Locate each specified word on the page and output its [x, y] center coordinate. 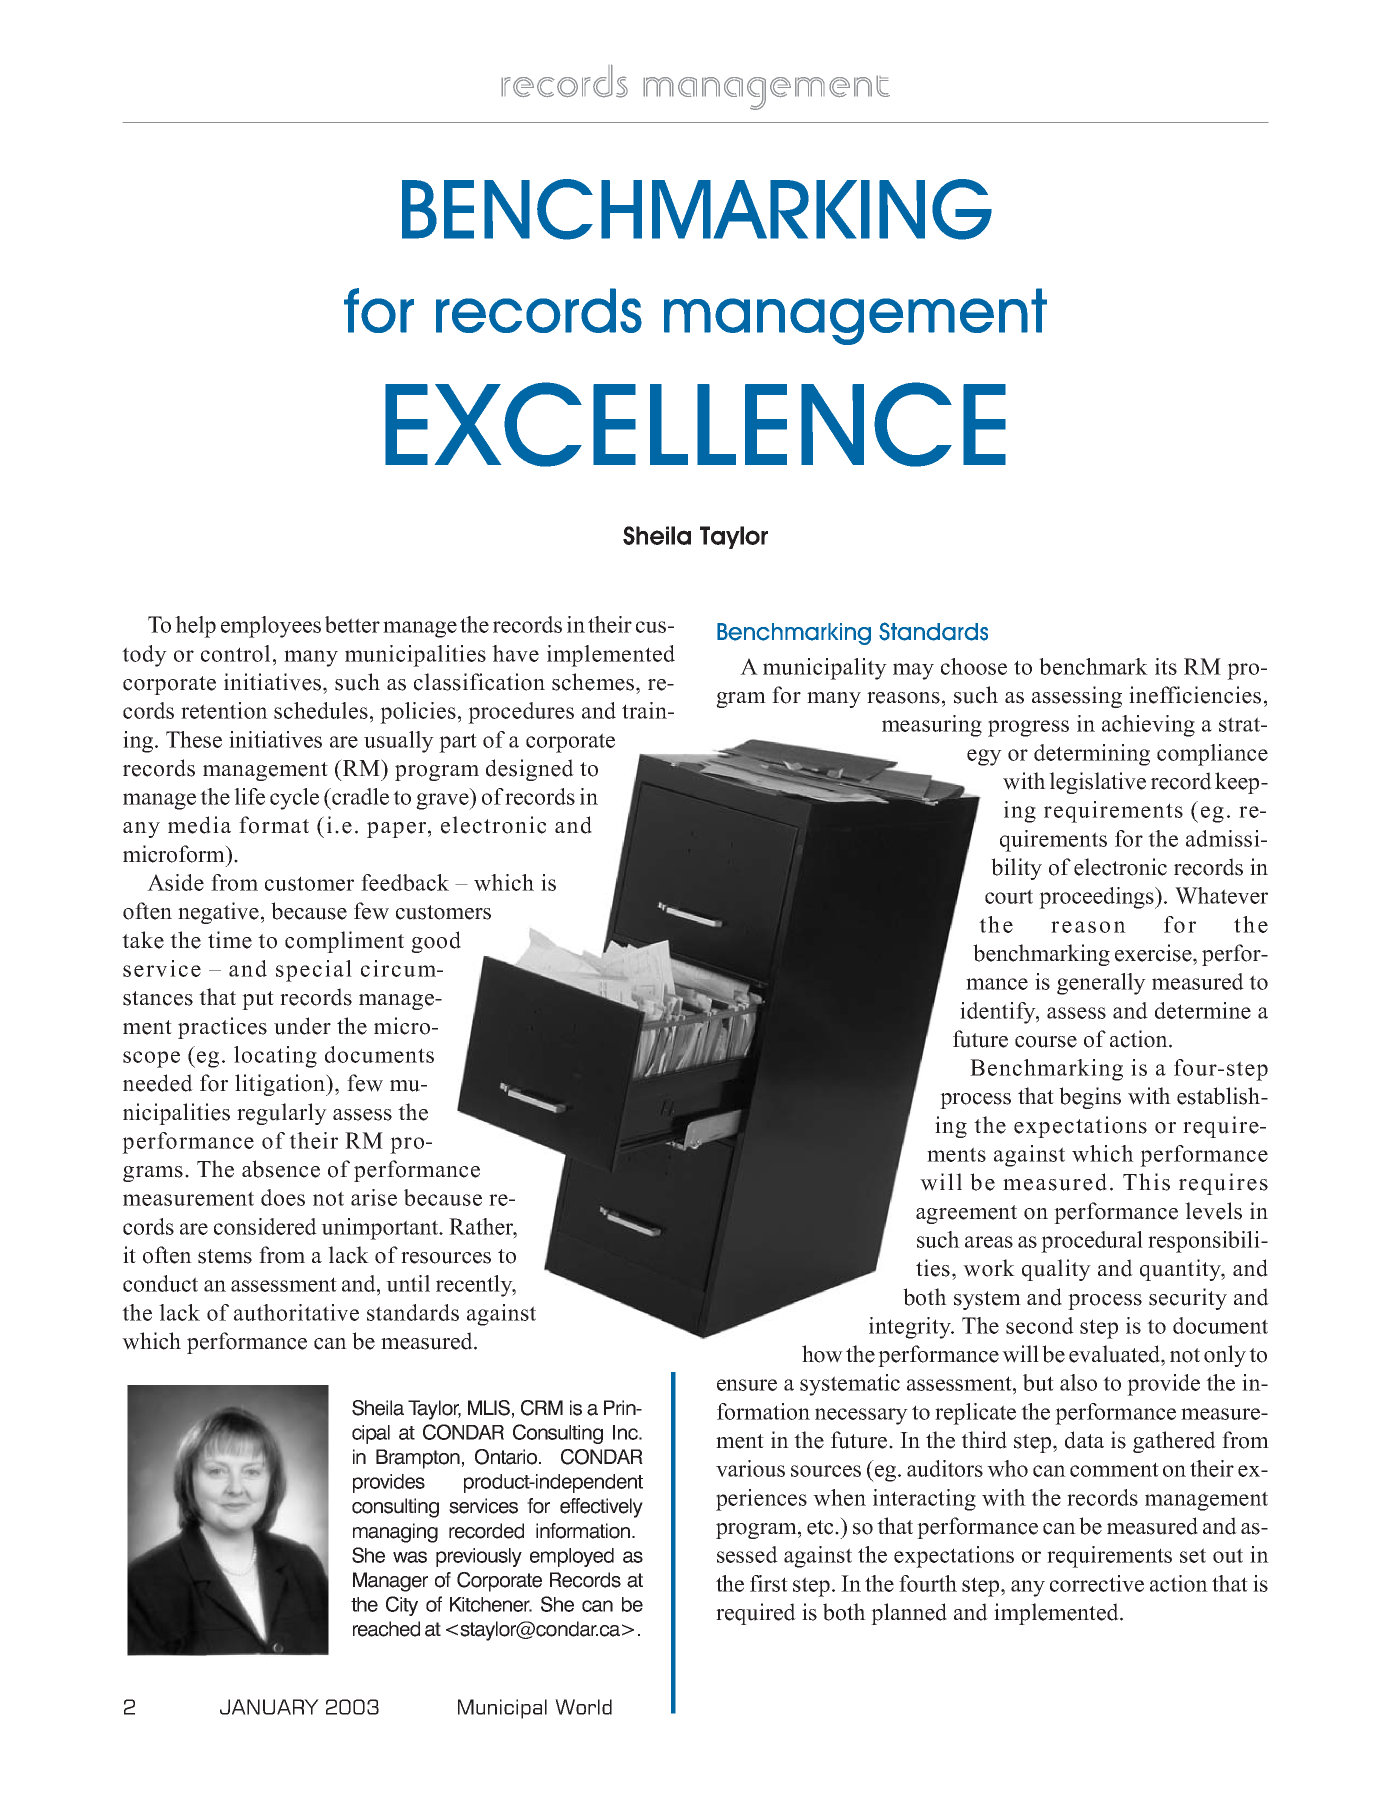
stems [225, 1256]
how [822, 1354]
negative [218, 913]
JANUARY [269, 1707]
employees [271, 627]
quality [1056, 1270]
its [1166, 666]
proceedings [1098, 898]
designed [530, 770]
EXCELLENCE [695, 424]
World [583, 1707]
